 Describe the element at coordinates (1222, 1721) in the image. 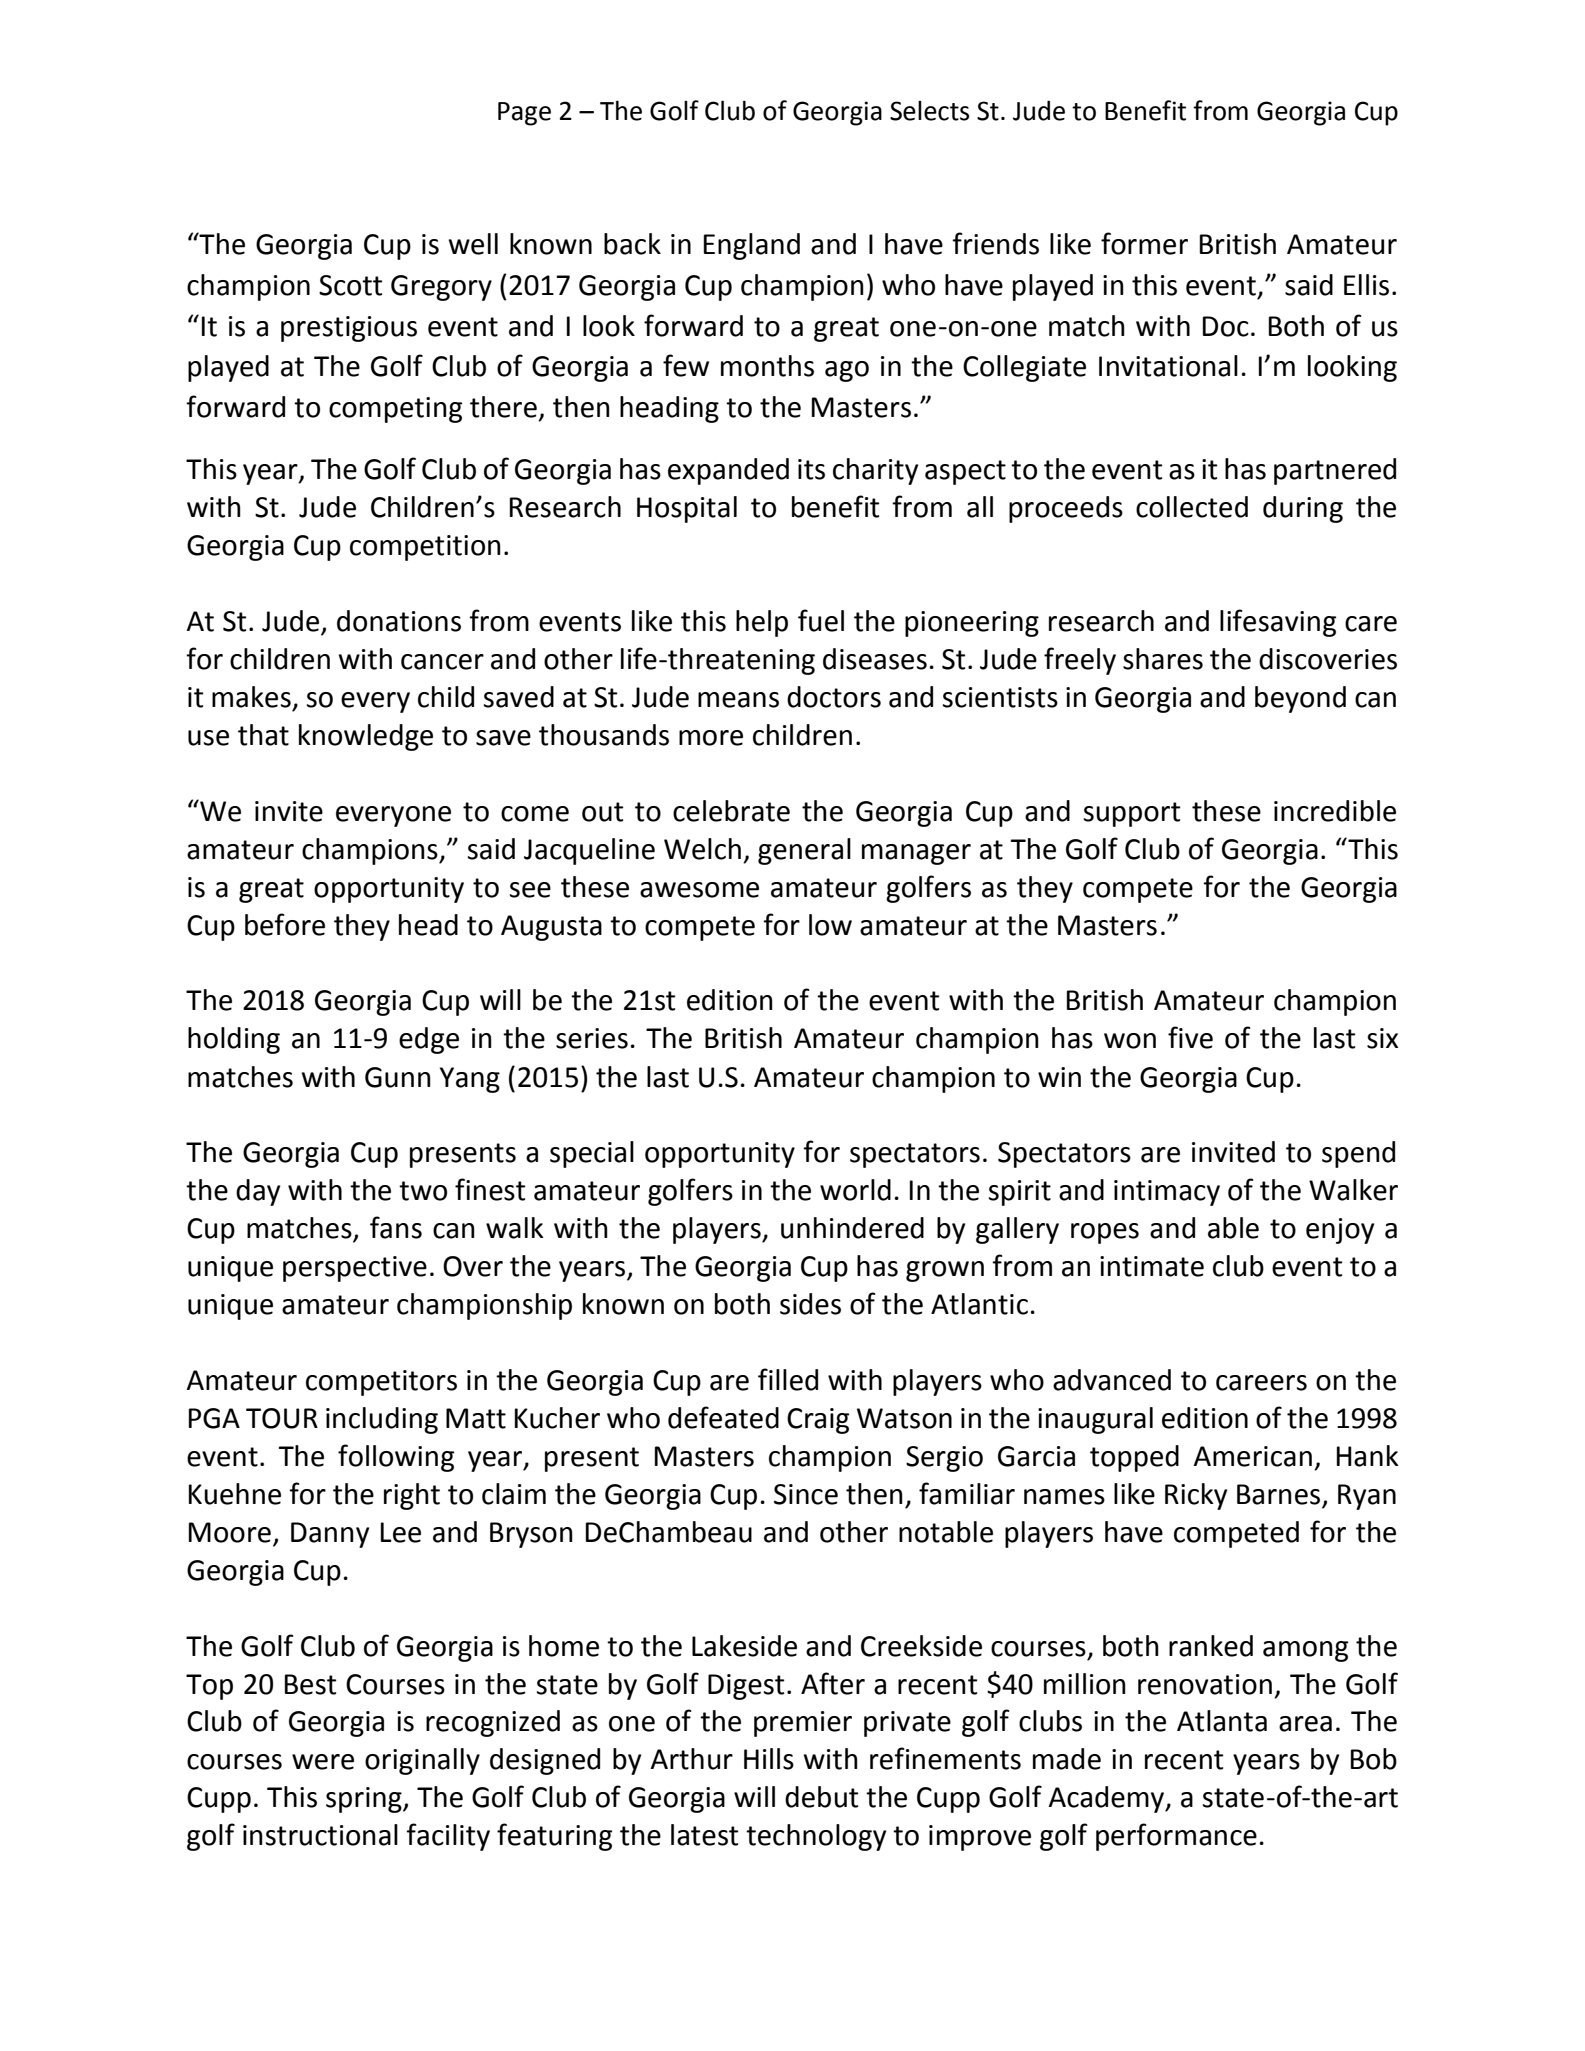

I see `Atlanta` at that location.
